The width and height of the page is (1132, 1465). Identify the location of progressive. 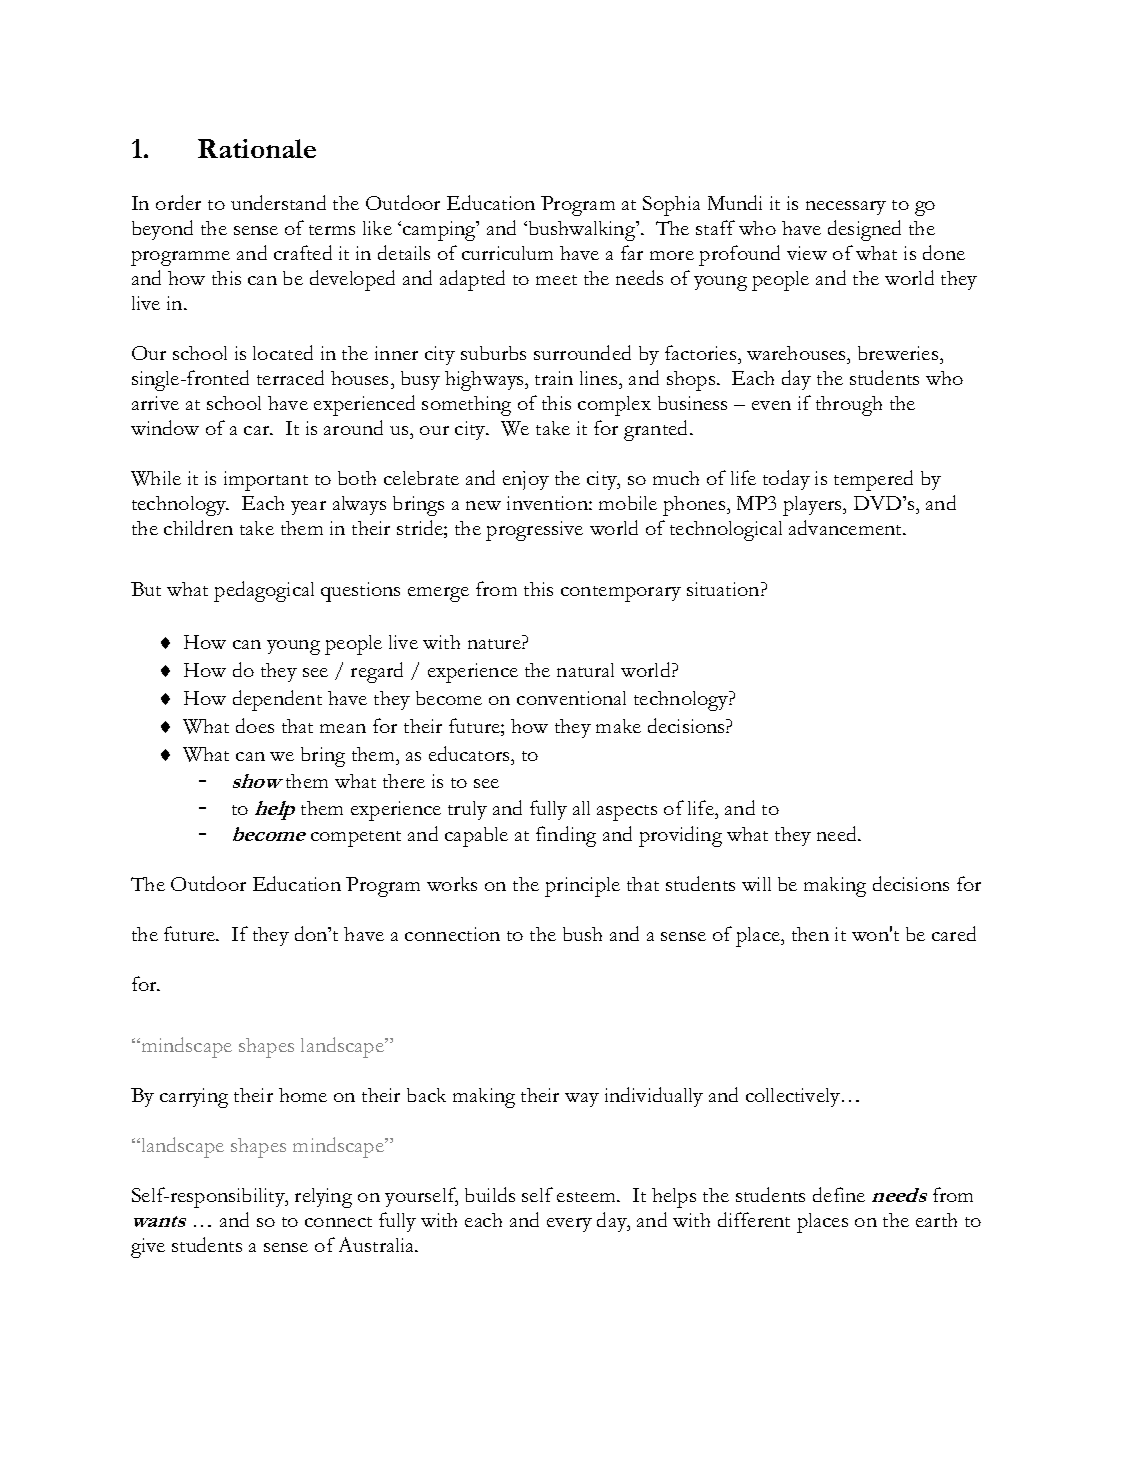
(534, 531).
